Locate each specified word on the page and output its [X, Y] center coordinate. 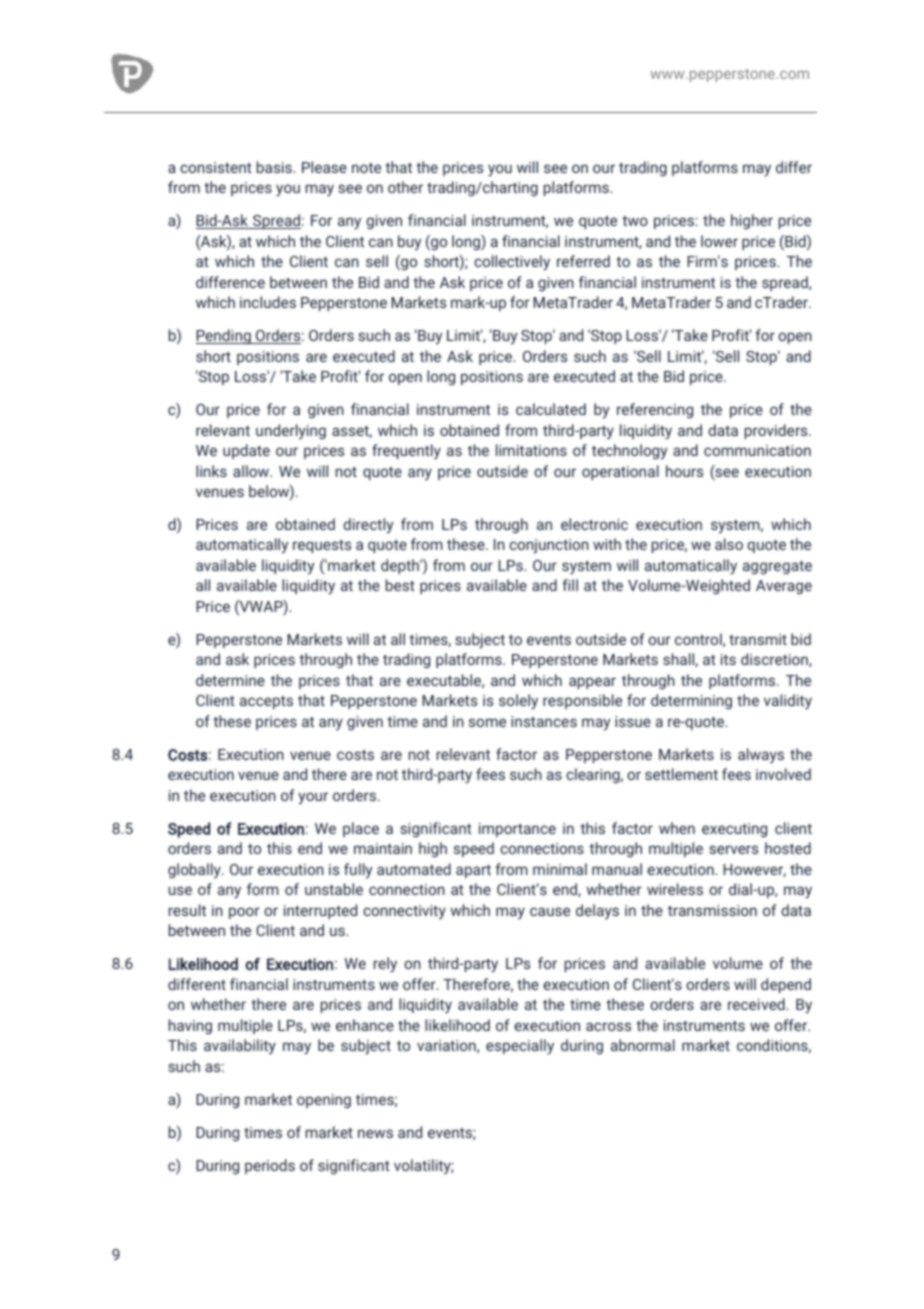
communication [757, 450]
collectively [512, 263]
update [246, 451]
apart [473, 871]
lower [719, 241]
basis [275, 167]
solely [518, 702]
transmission [712, 910]
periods [270, 1166]
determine [230, 680]
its [728, 659]
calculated [551, 409]
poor [244, 913]
